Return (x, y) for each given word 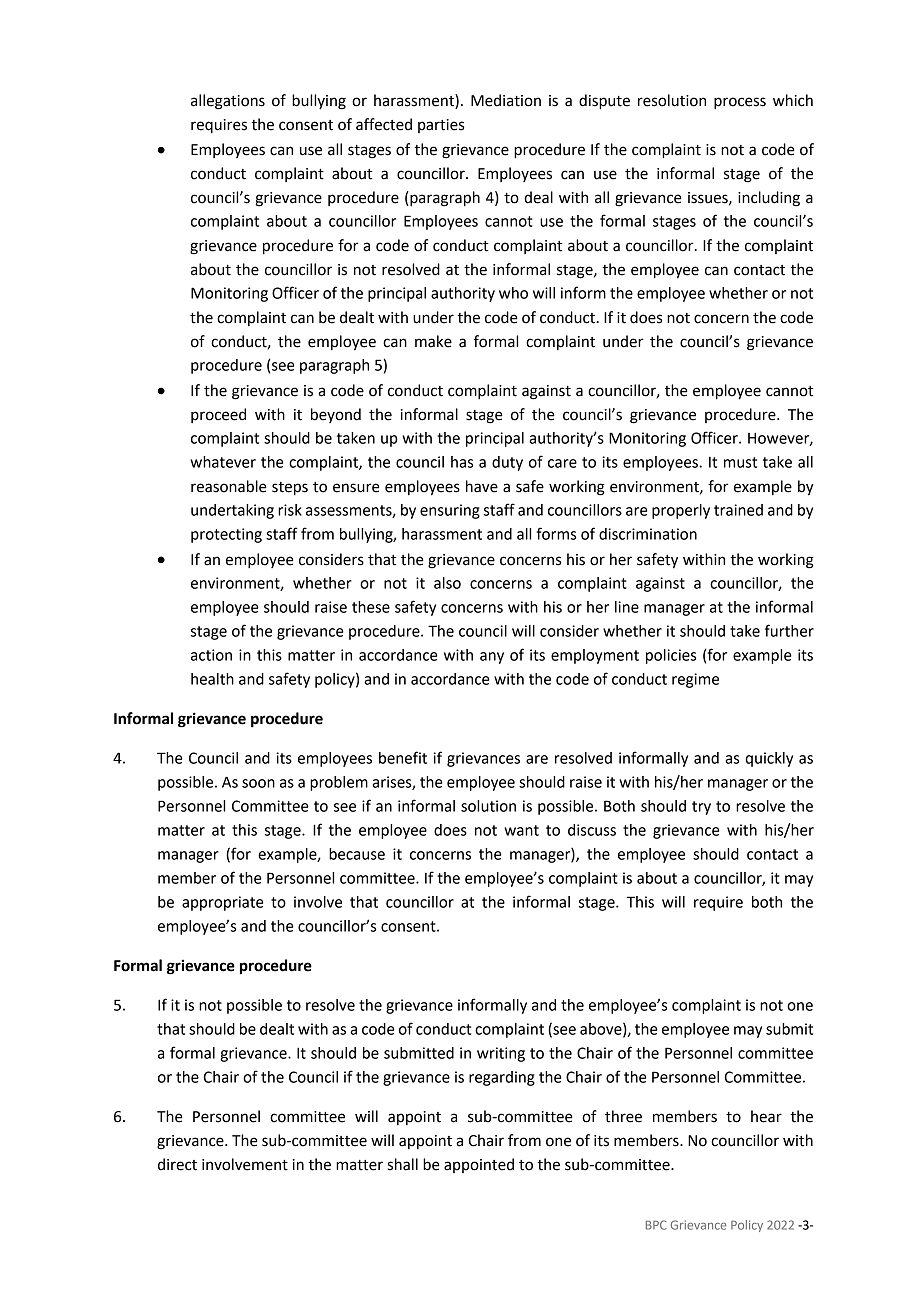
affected (384, 124)
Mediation (506, 100)
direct (177, 1164)
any (492, 658)
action (211, 655)
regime (695, 680)
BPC (656, 1225)
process (740, 103)
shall (402, 1164)
